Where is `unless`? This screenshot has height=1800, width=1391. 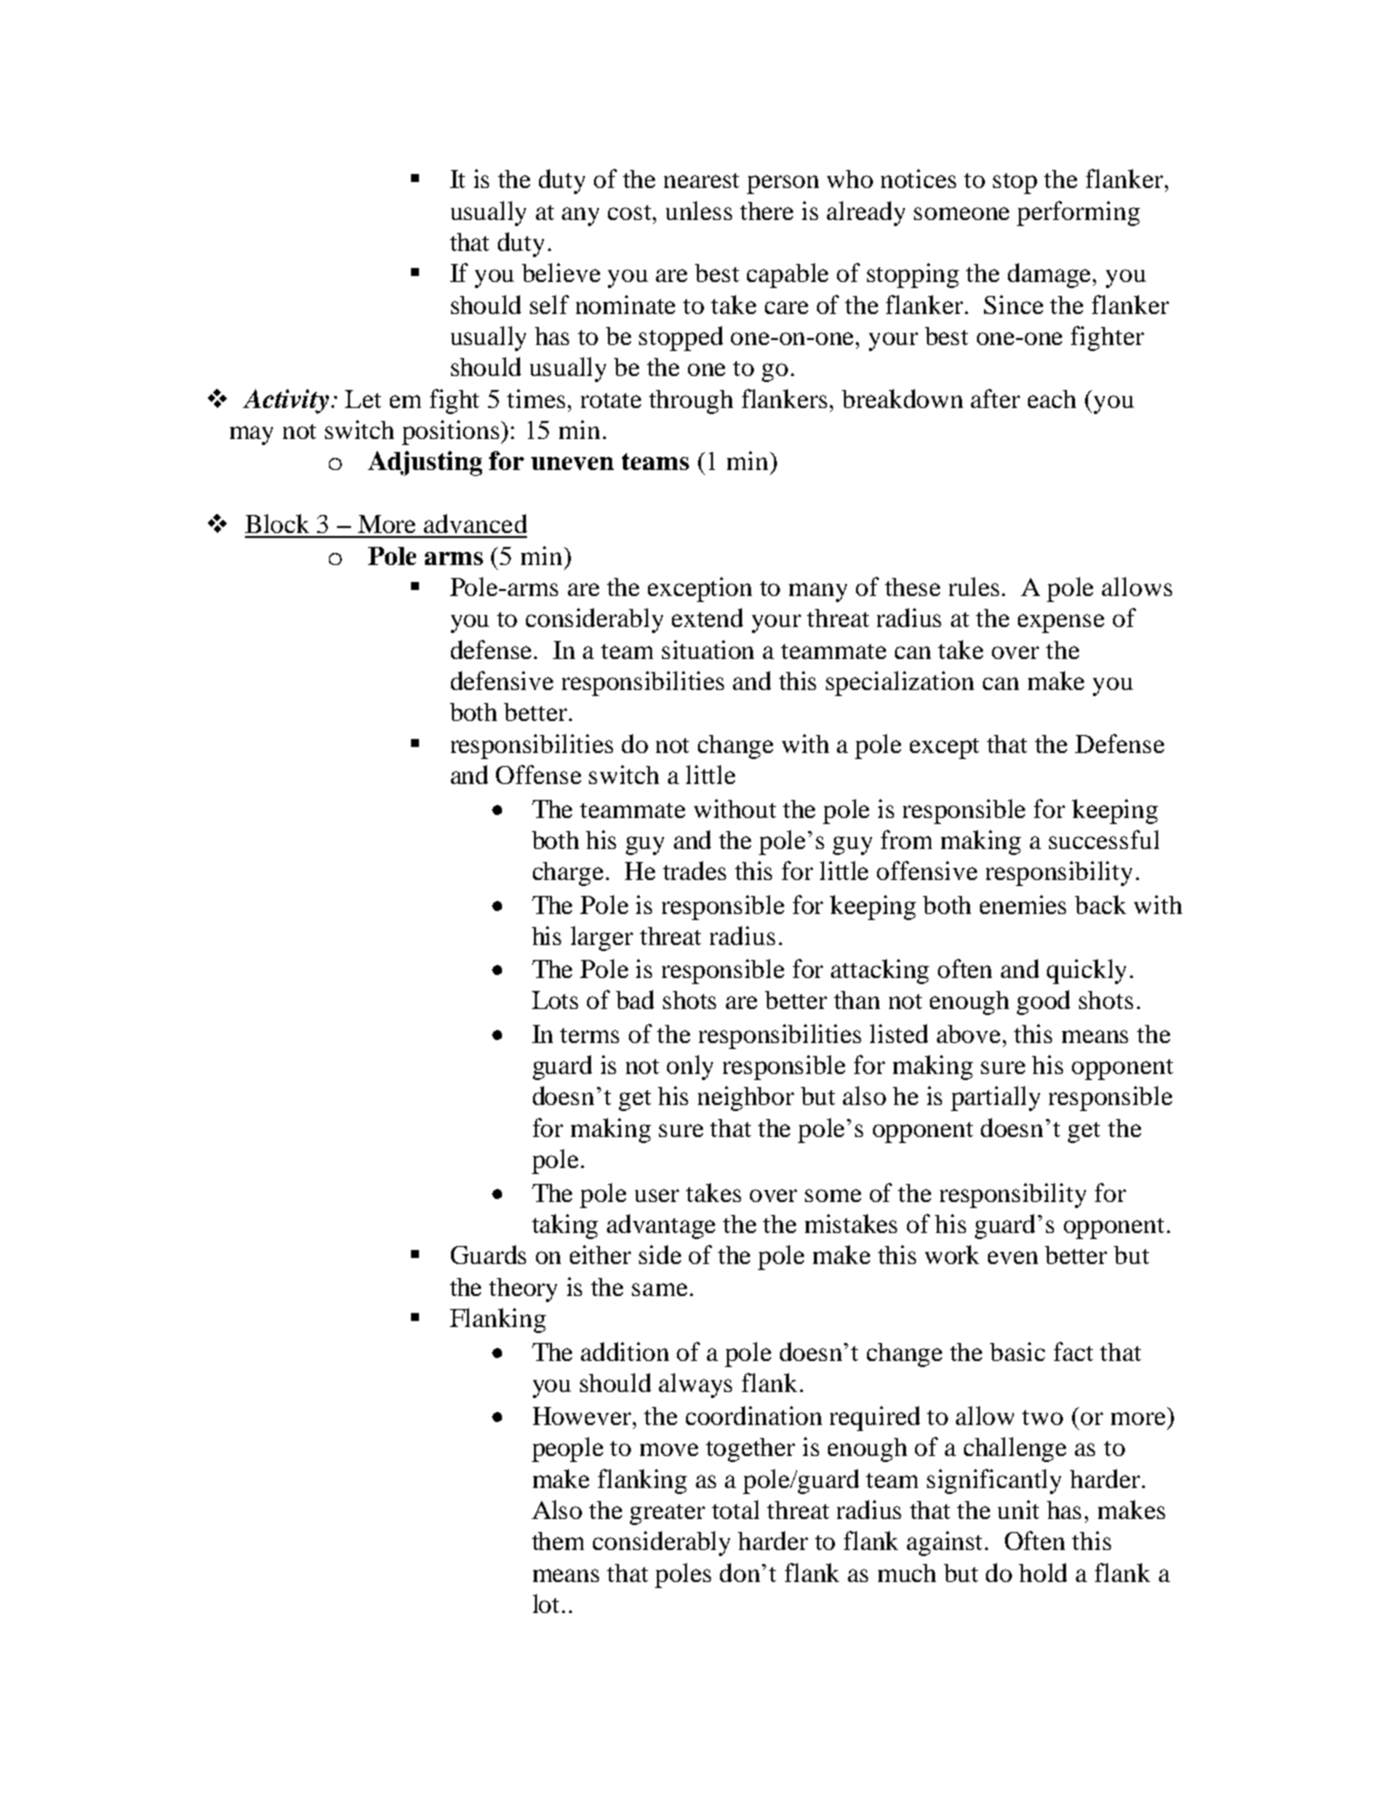
unless is located at coordinates (699, 210).
